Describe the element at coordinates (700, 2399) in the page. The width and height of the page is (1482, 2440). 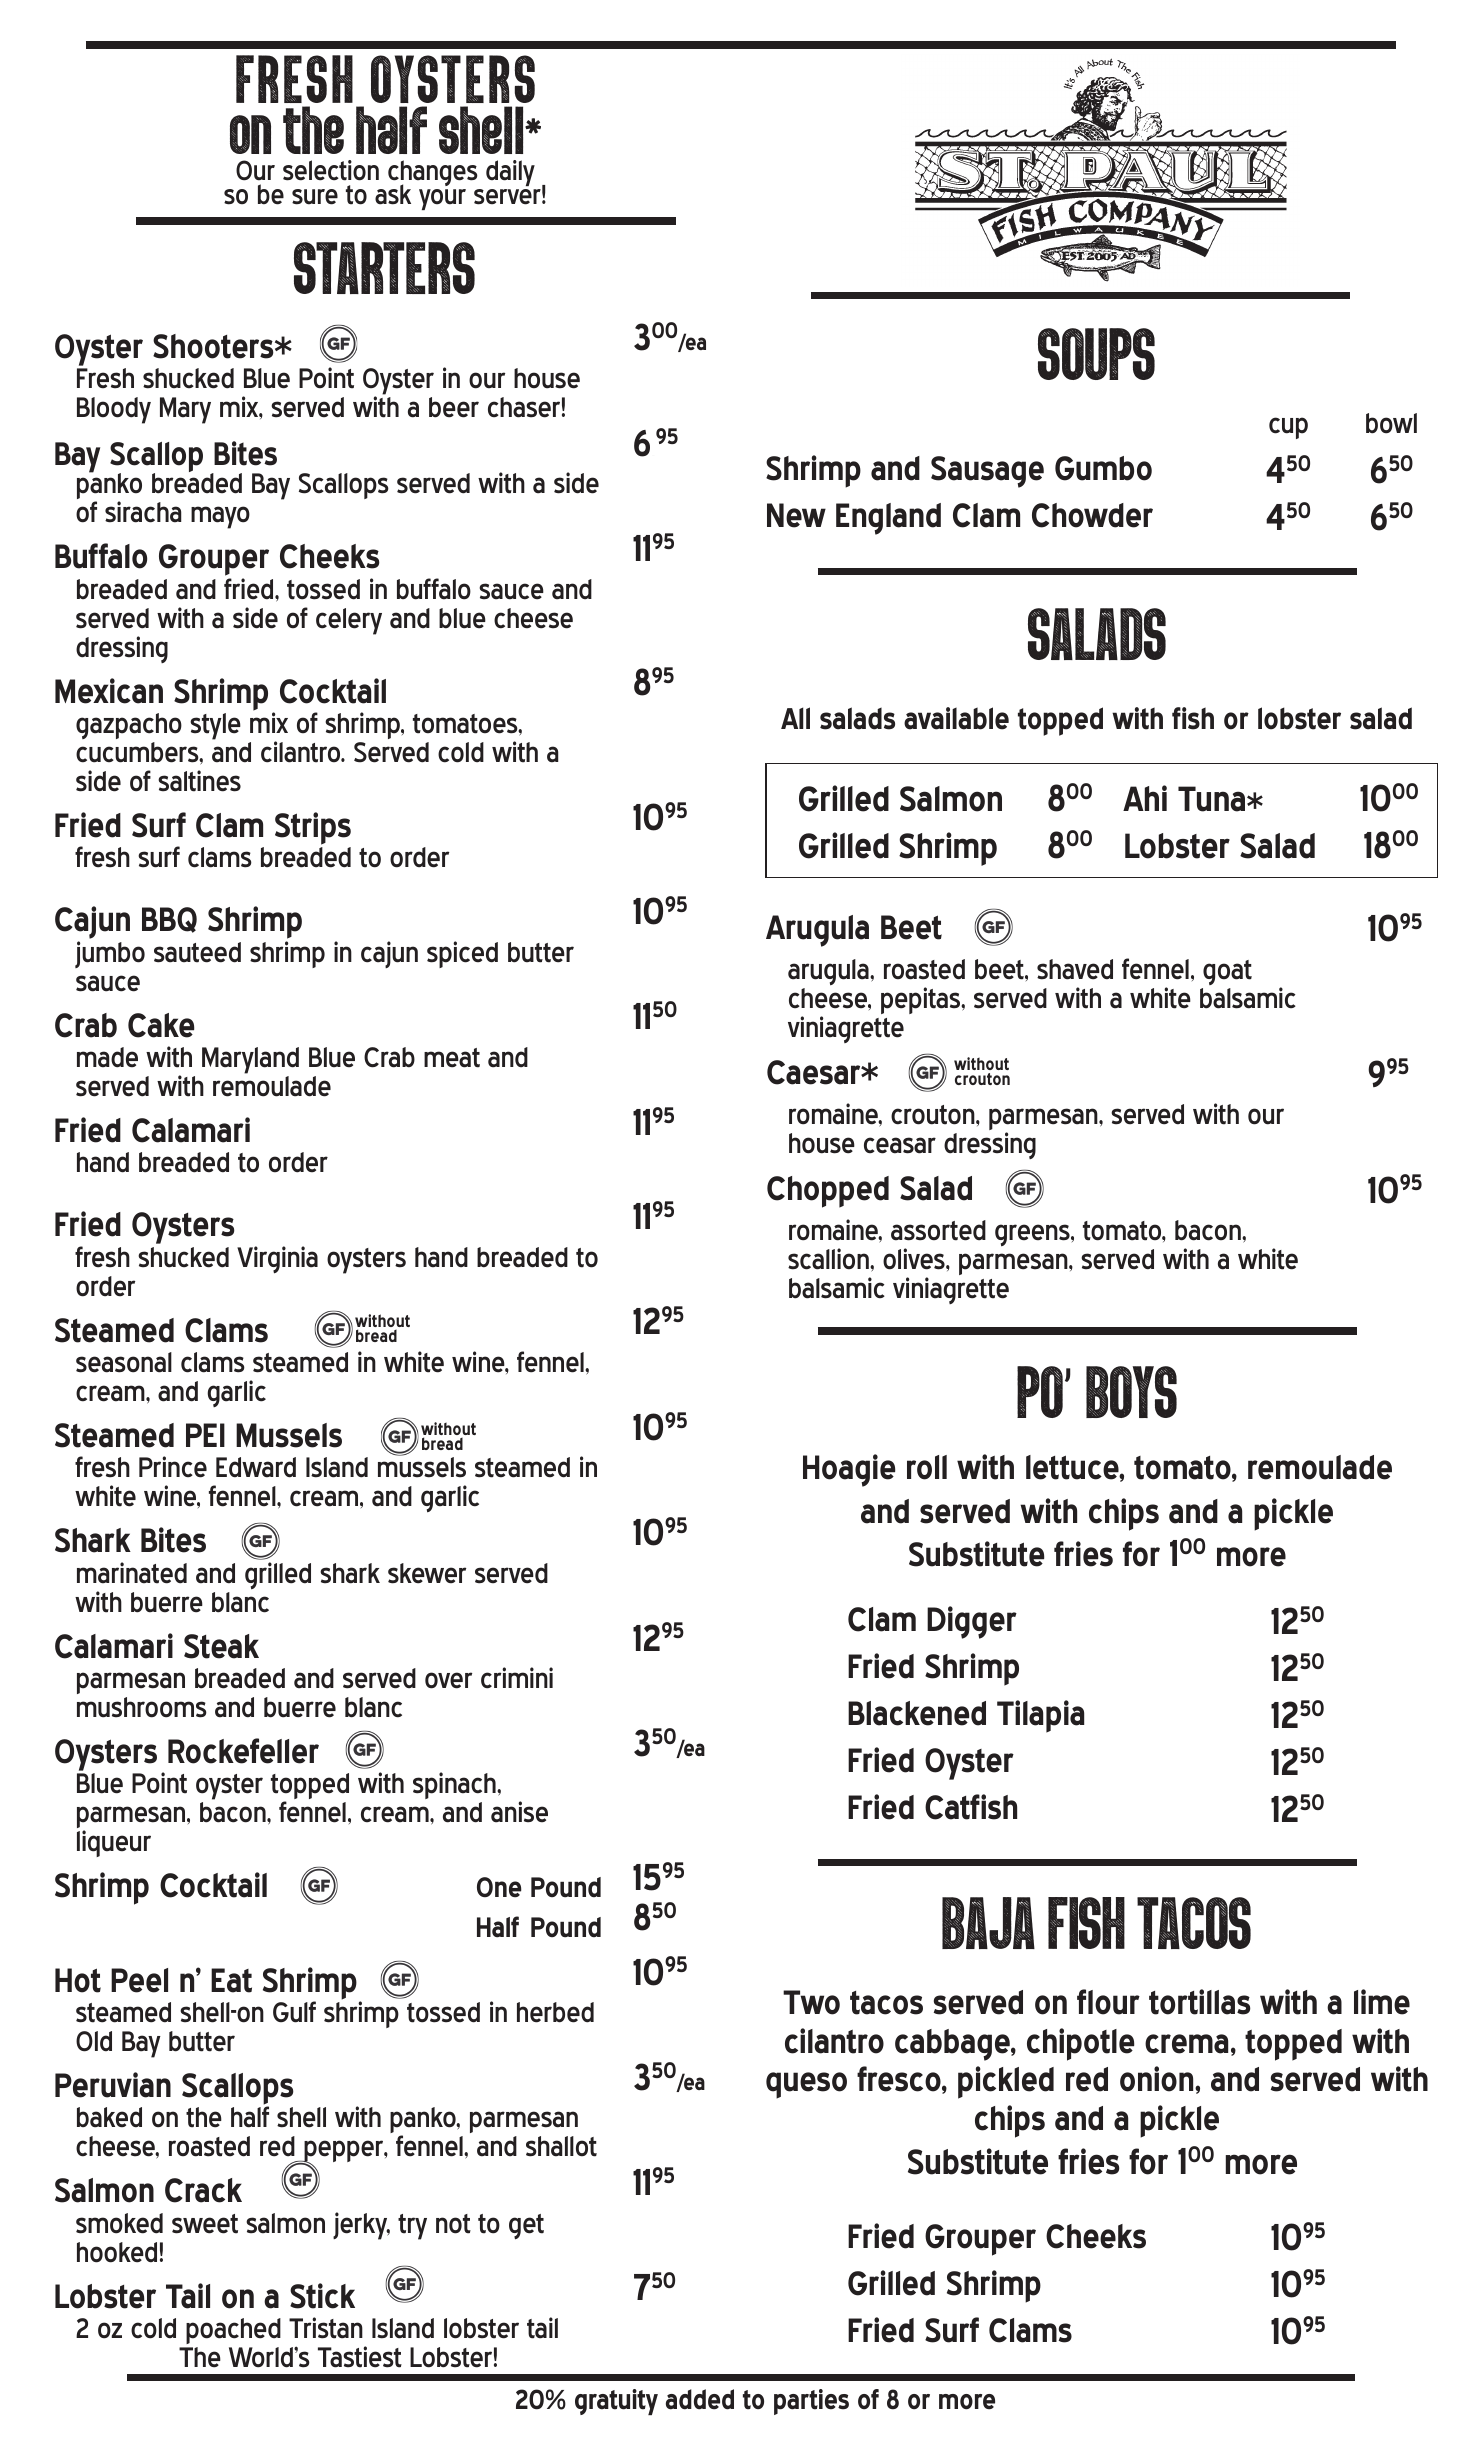
I see `added` at that location.
